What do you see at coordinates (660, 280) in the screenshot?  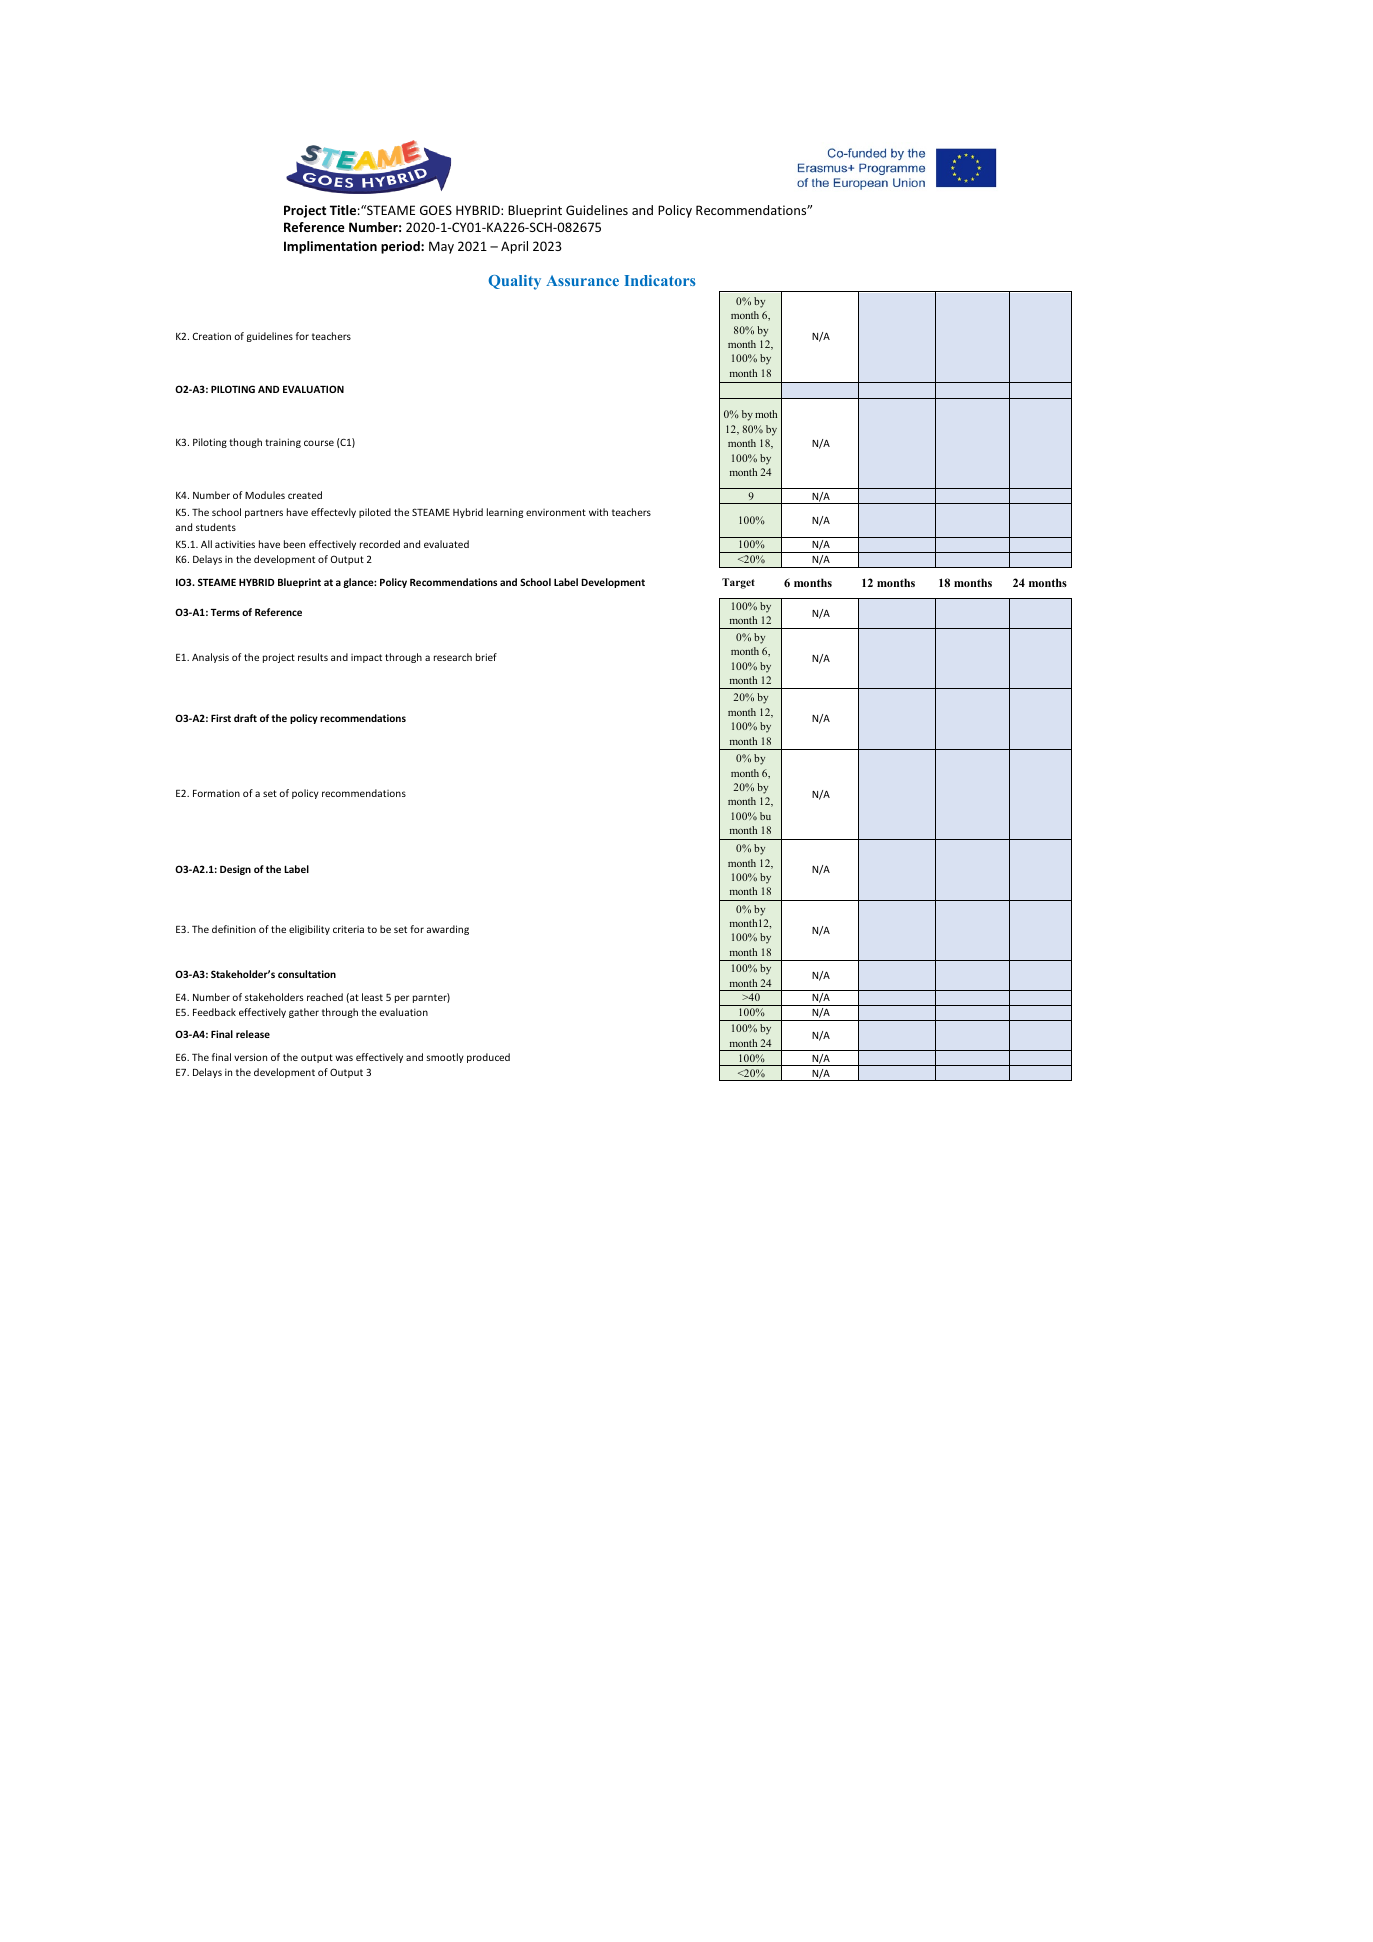 I see `Indicators` at bounding box center [660, 280].
